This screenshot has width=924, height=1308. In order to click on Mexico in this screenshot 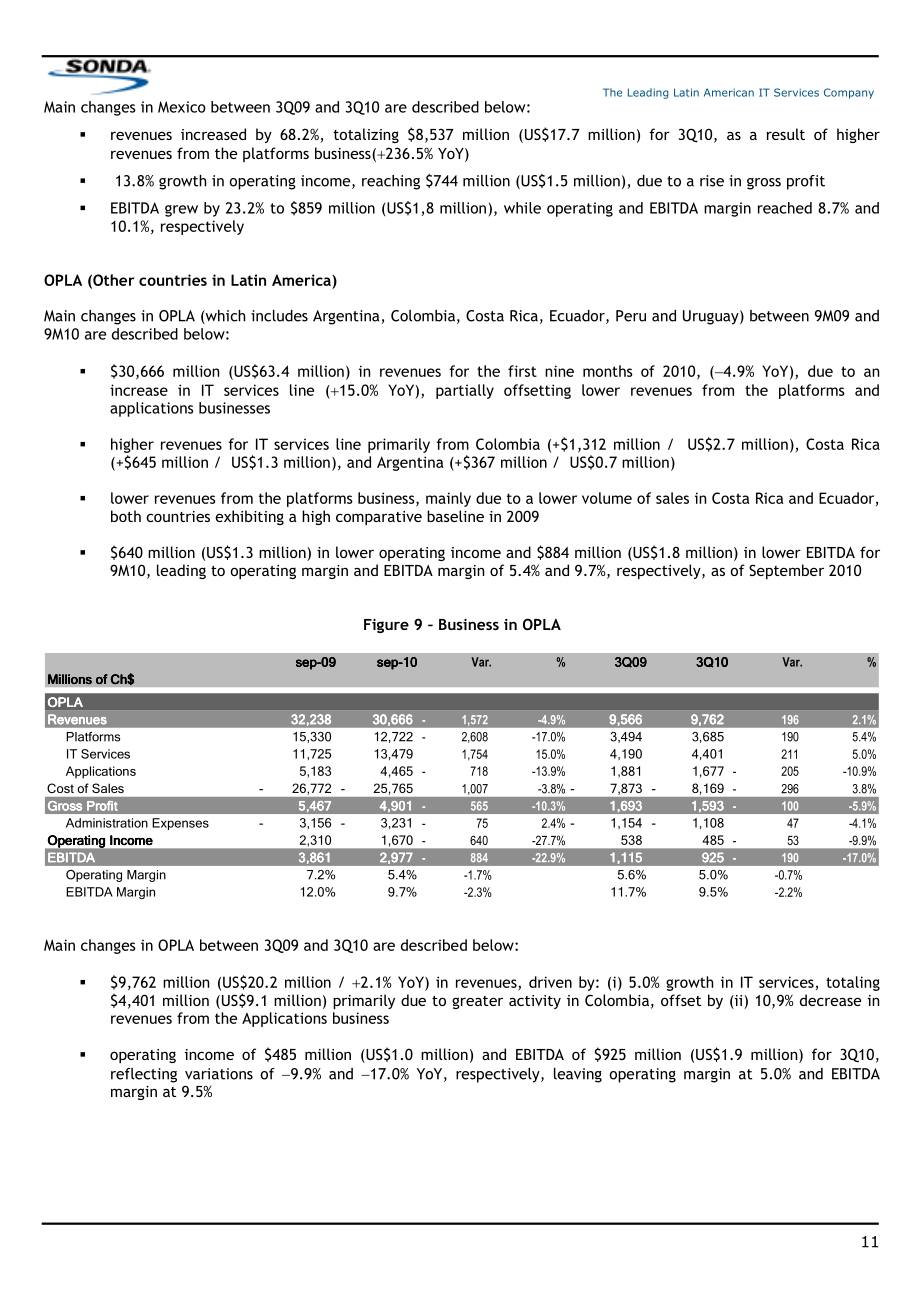, I will do `click(182, 107)`.
